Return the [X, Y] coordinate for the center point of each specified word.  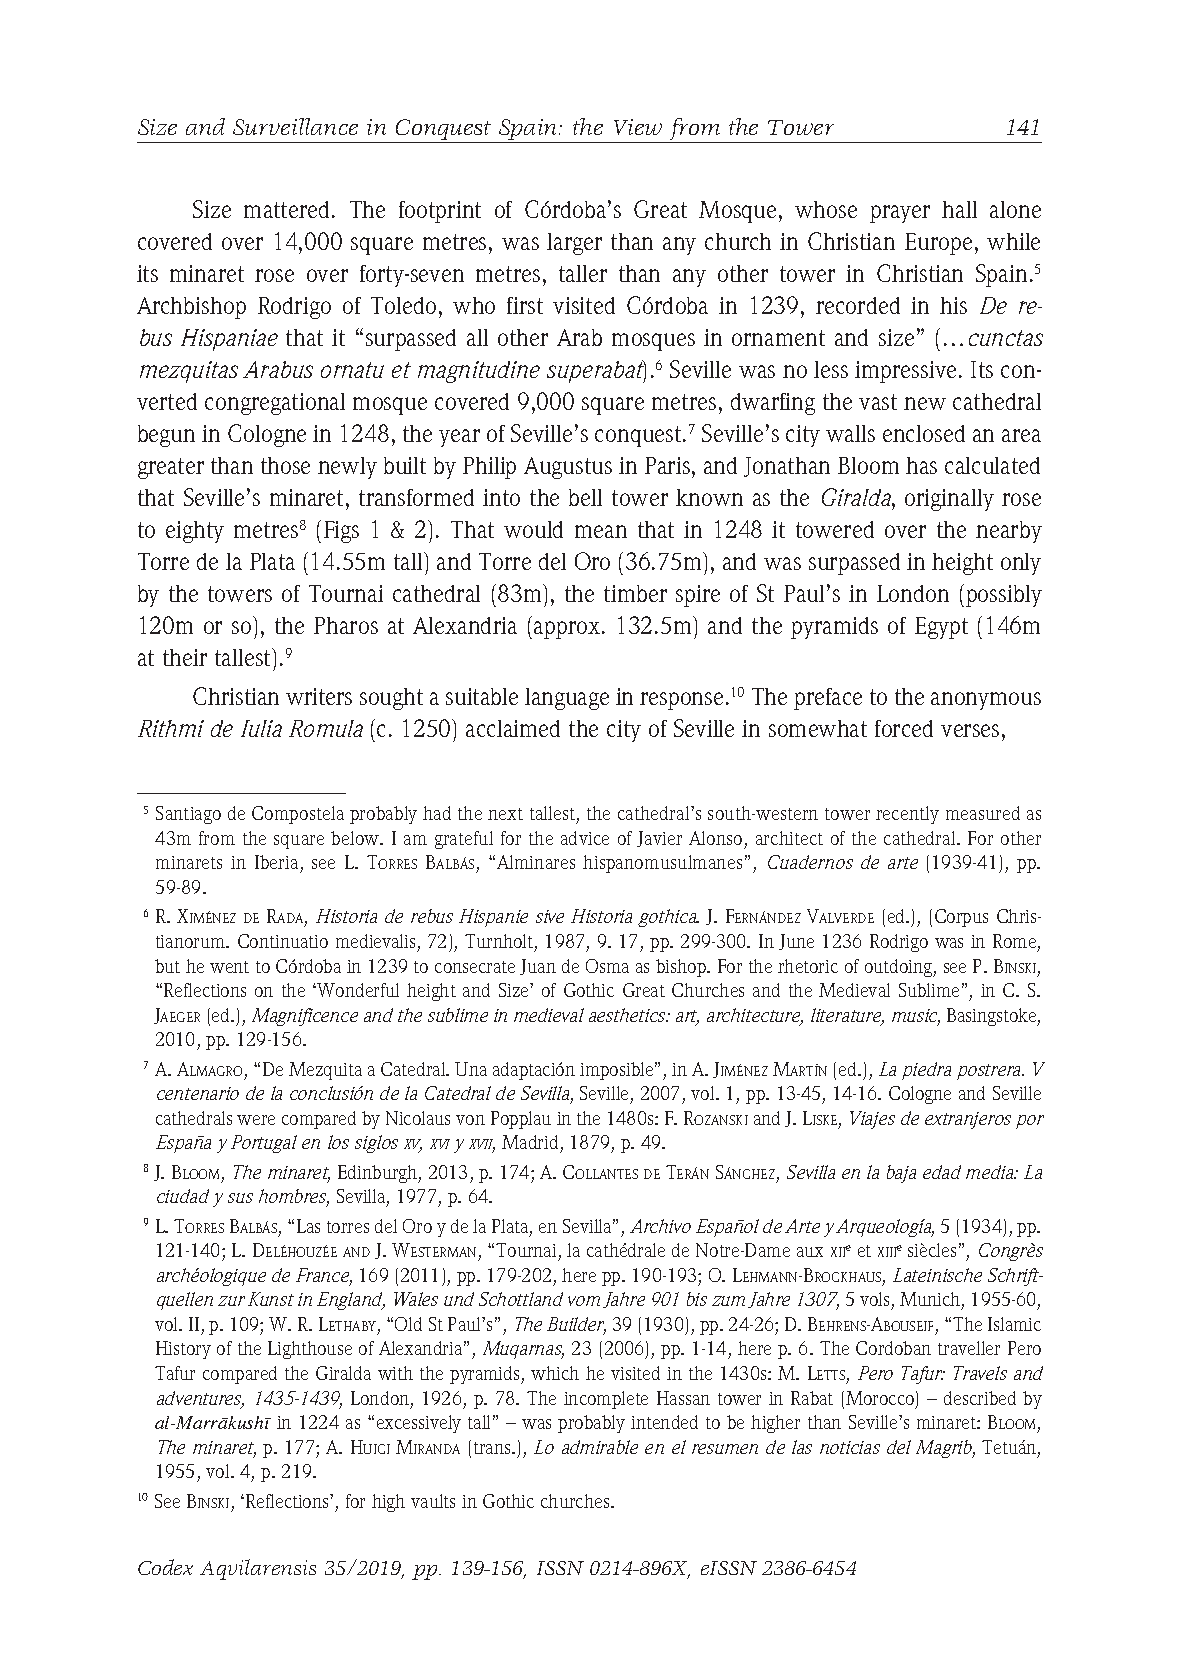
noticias [850, 1447]
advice [585, 838]
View [638, 127]
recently [907, 815]
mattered [286, 209]
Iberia [278, 864]
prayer [900, 214]
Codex [165, 1567]
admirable [600, 1447]
